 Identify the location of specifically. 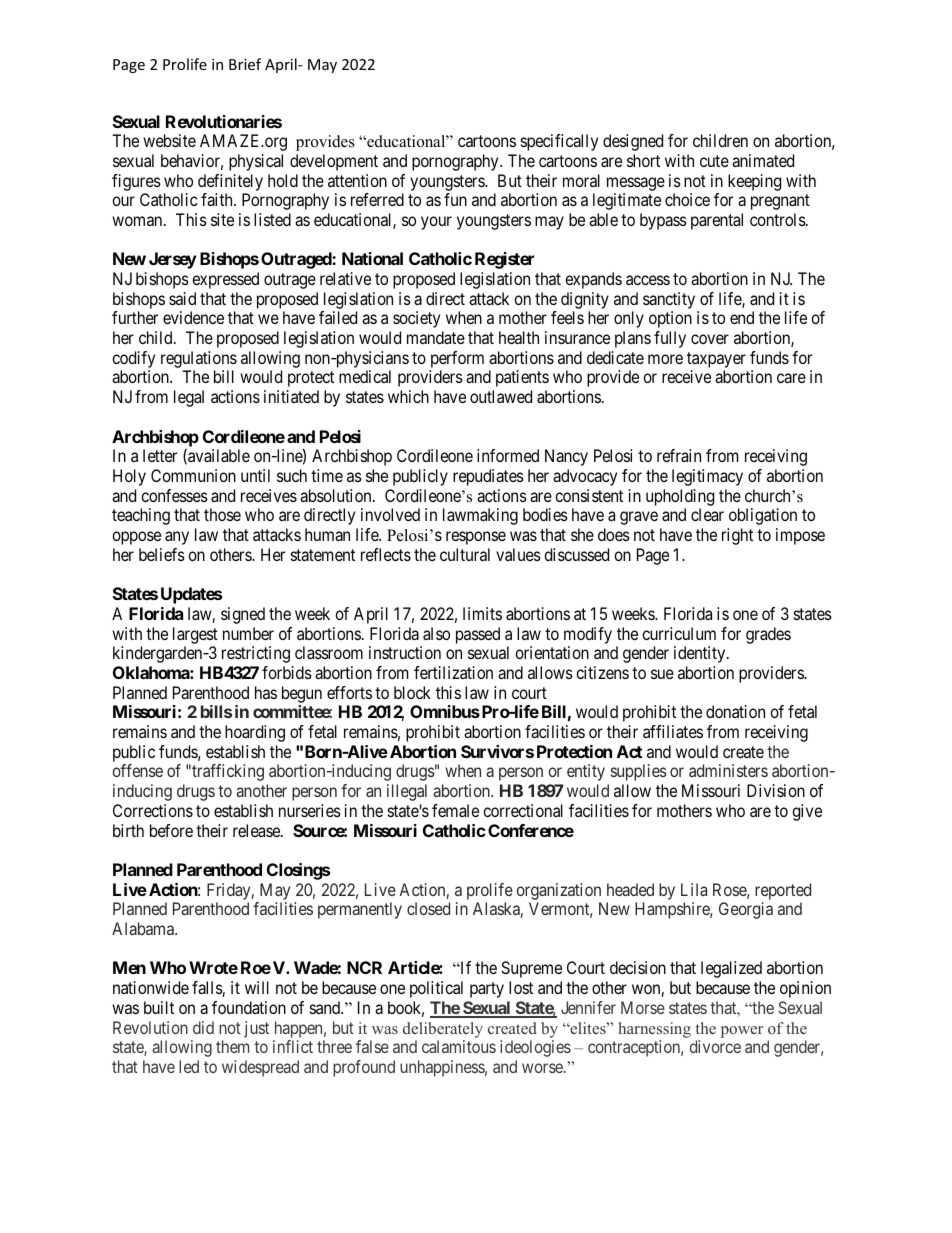
(559, 142).
